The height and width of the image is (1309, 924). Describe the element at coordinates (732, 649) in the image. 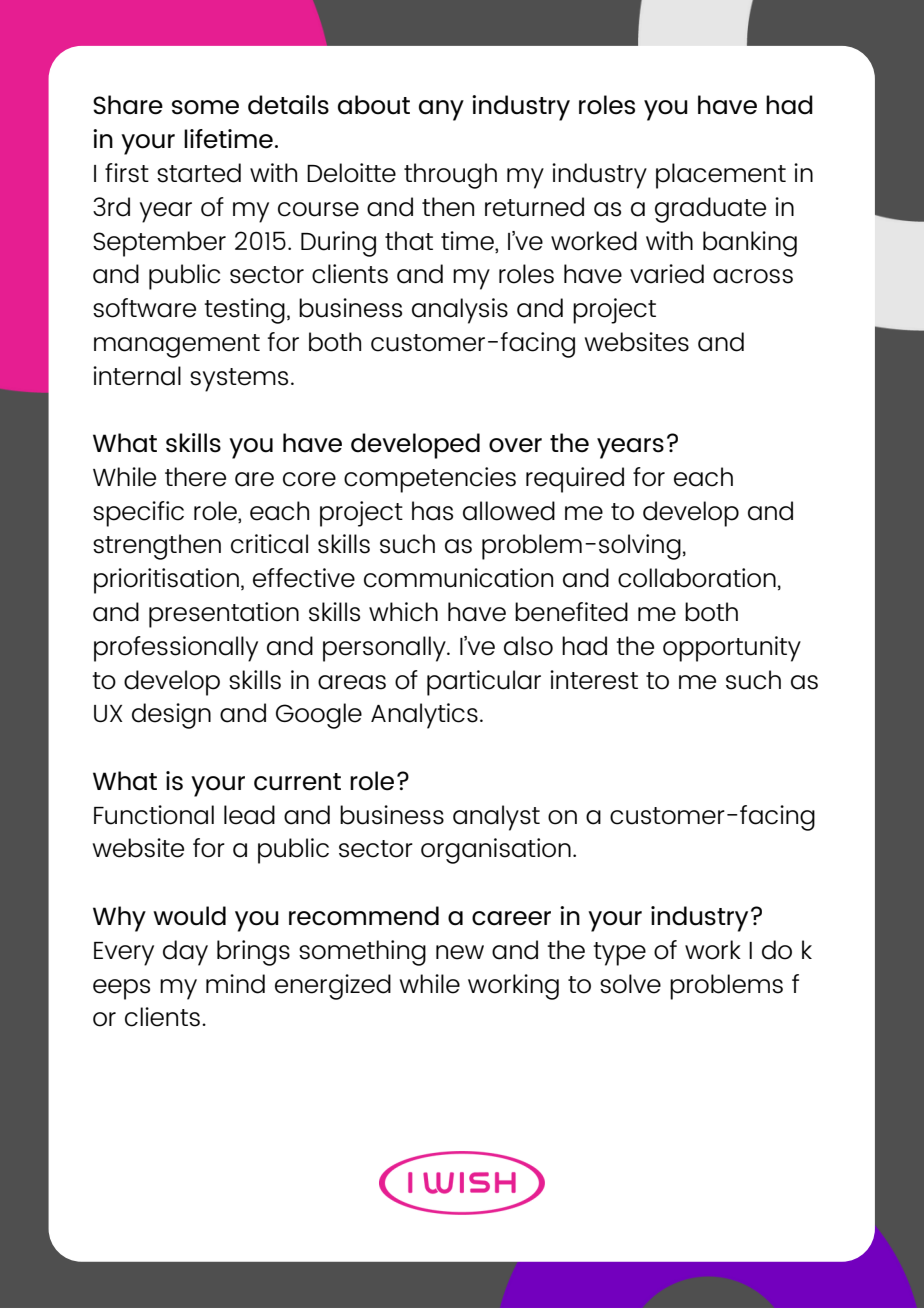

I see `opportunity` at that location.
